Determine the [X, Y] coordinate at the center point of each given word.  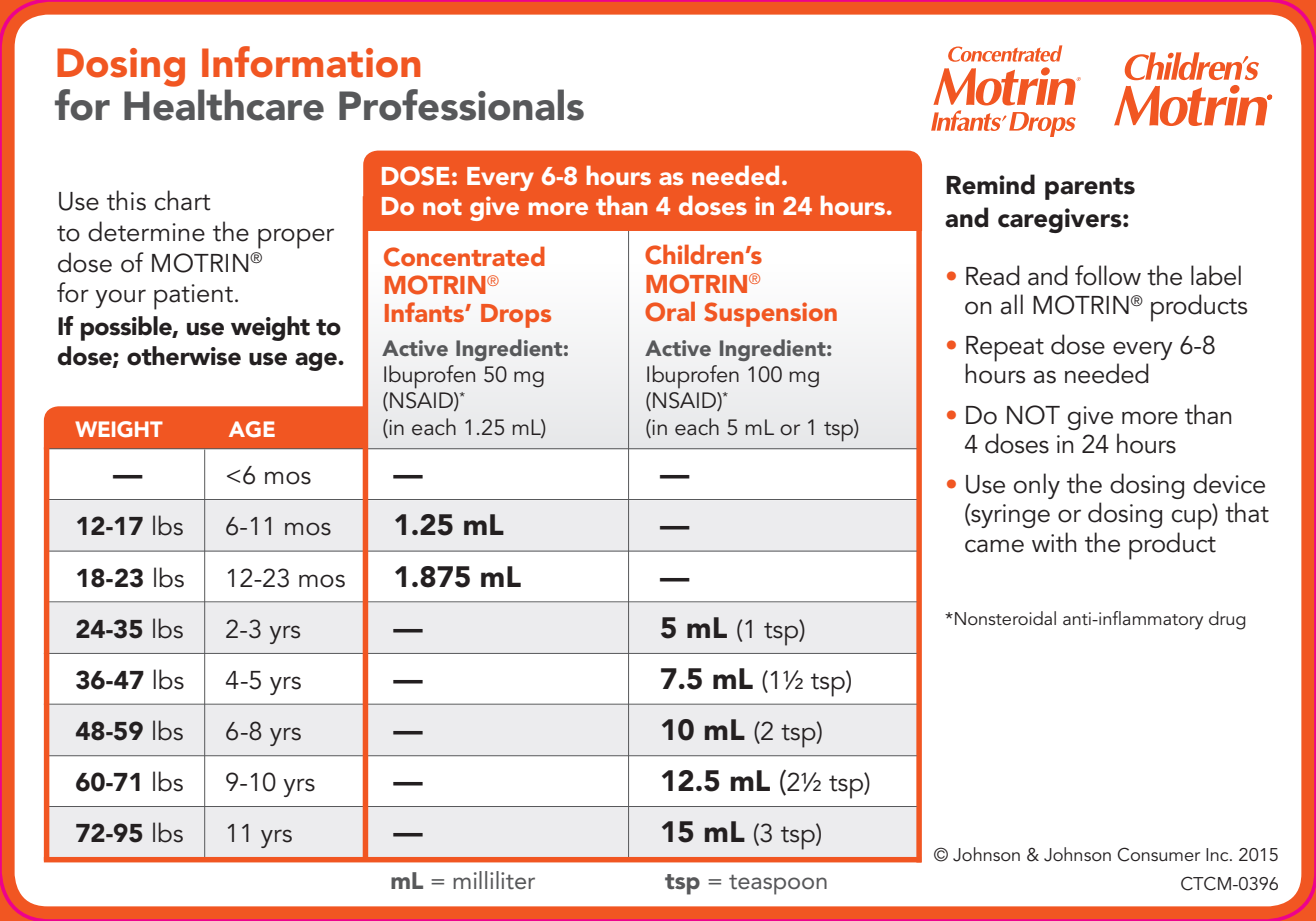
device [1229, 483]
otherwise [184, 356]
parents [1090, 189]
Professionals [461, 105]
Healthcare [224, 105]
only [1037, 486]
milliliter [494, 880]
